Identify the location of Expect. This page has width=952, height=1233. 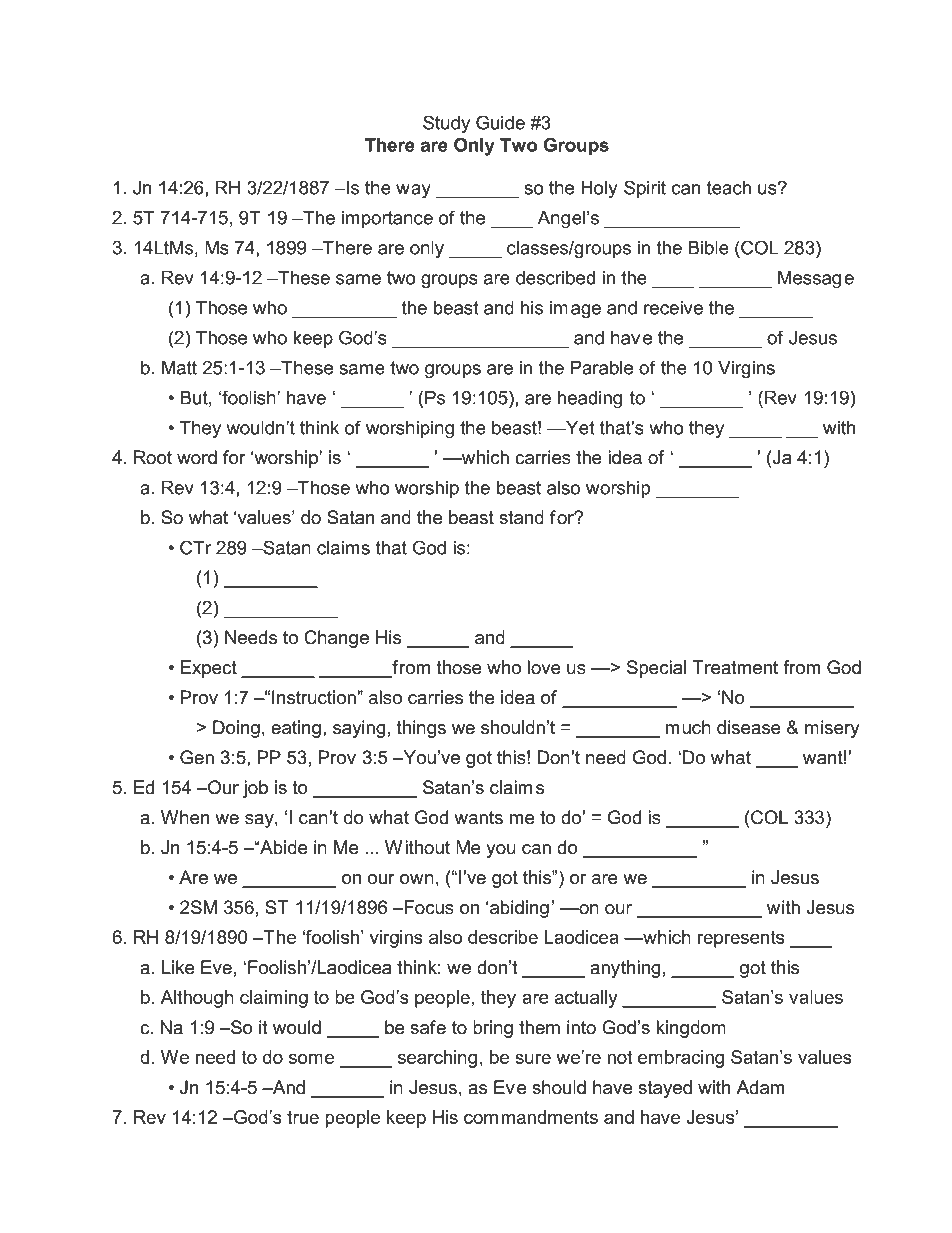
(209, 669).
